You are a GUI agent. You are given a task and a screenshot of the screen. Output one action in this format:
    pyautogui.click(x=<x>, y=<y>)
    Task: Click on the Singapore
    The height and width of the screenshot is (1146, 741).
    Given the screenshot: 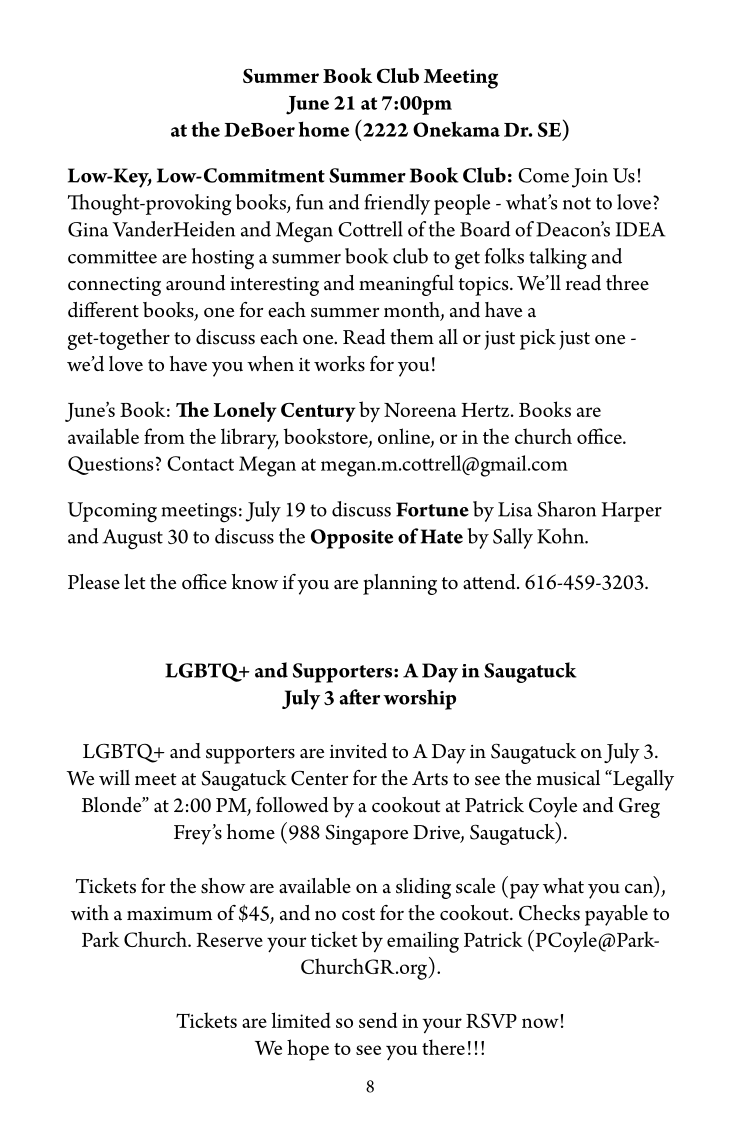 What is the action you would take?
    pyautogui.click(x=366, y=835)
